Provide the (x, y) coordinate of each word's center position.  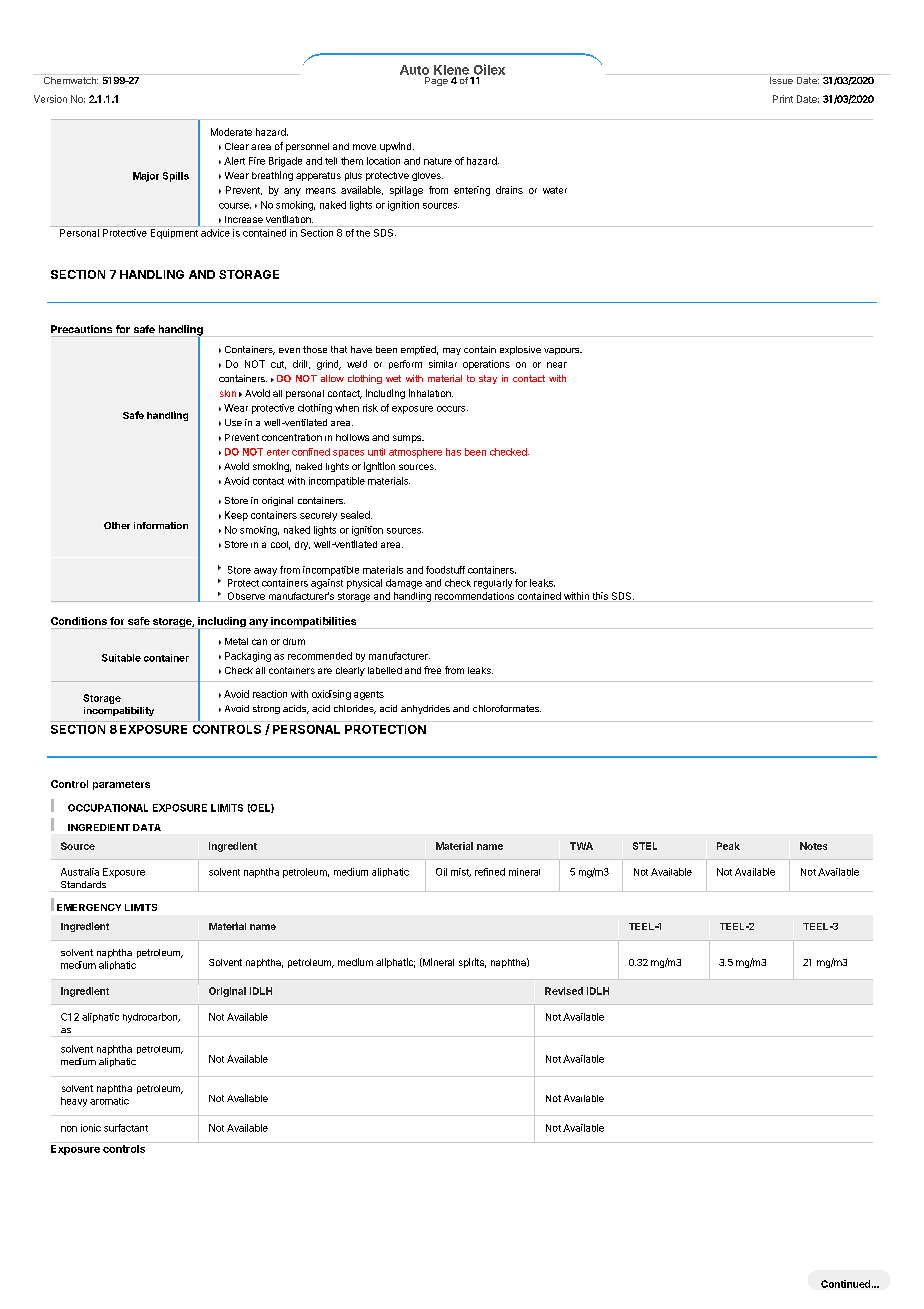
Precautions (81, 329)
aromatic (109, 1101)
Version (50, 99)
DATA (147, 827)
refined (490, 872)
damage (404, 584)
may (452, 351)
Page (436, 81)
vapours (563, 351)
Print (783, 99)
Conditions (79, 621)
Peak (728, 846)
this (600, 597)
